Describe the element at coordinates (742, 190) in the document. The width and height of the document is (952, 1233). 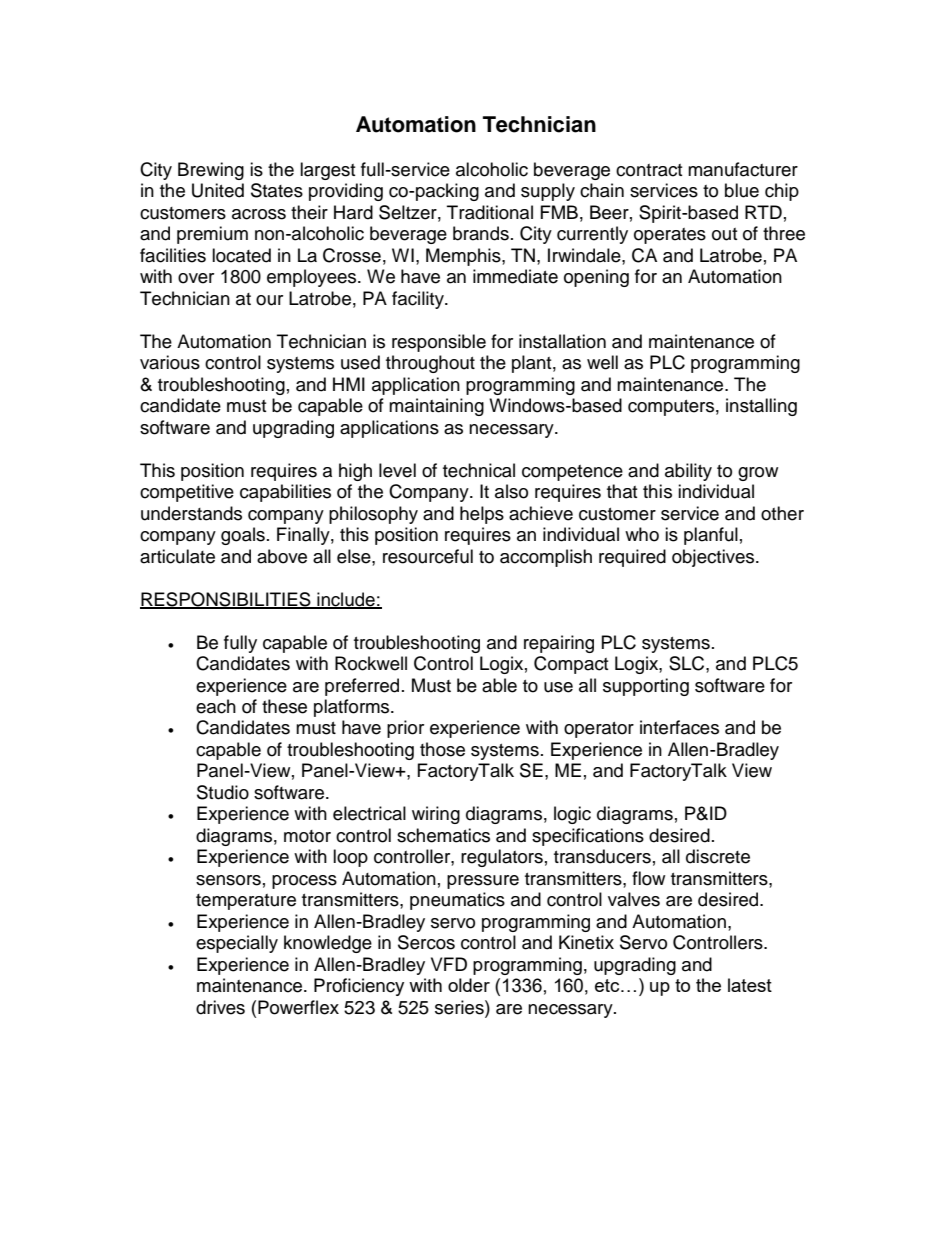
I see `blue` at that location.
